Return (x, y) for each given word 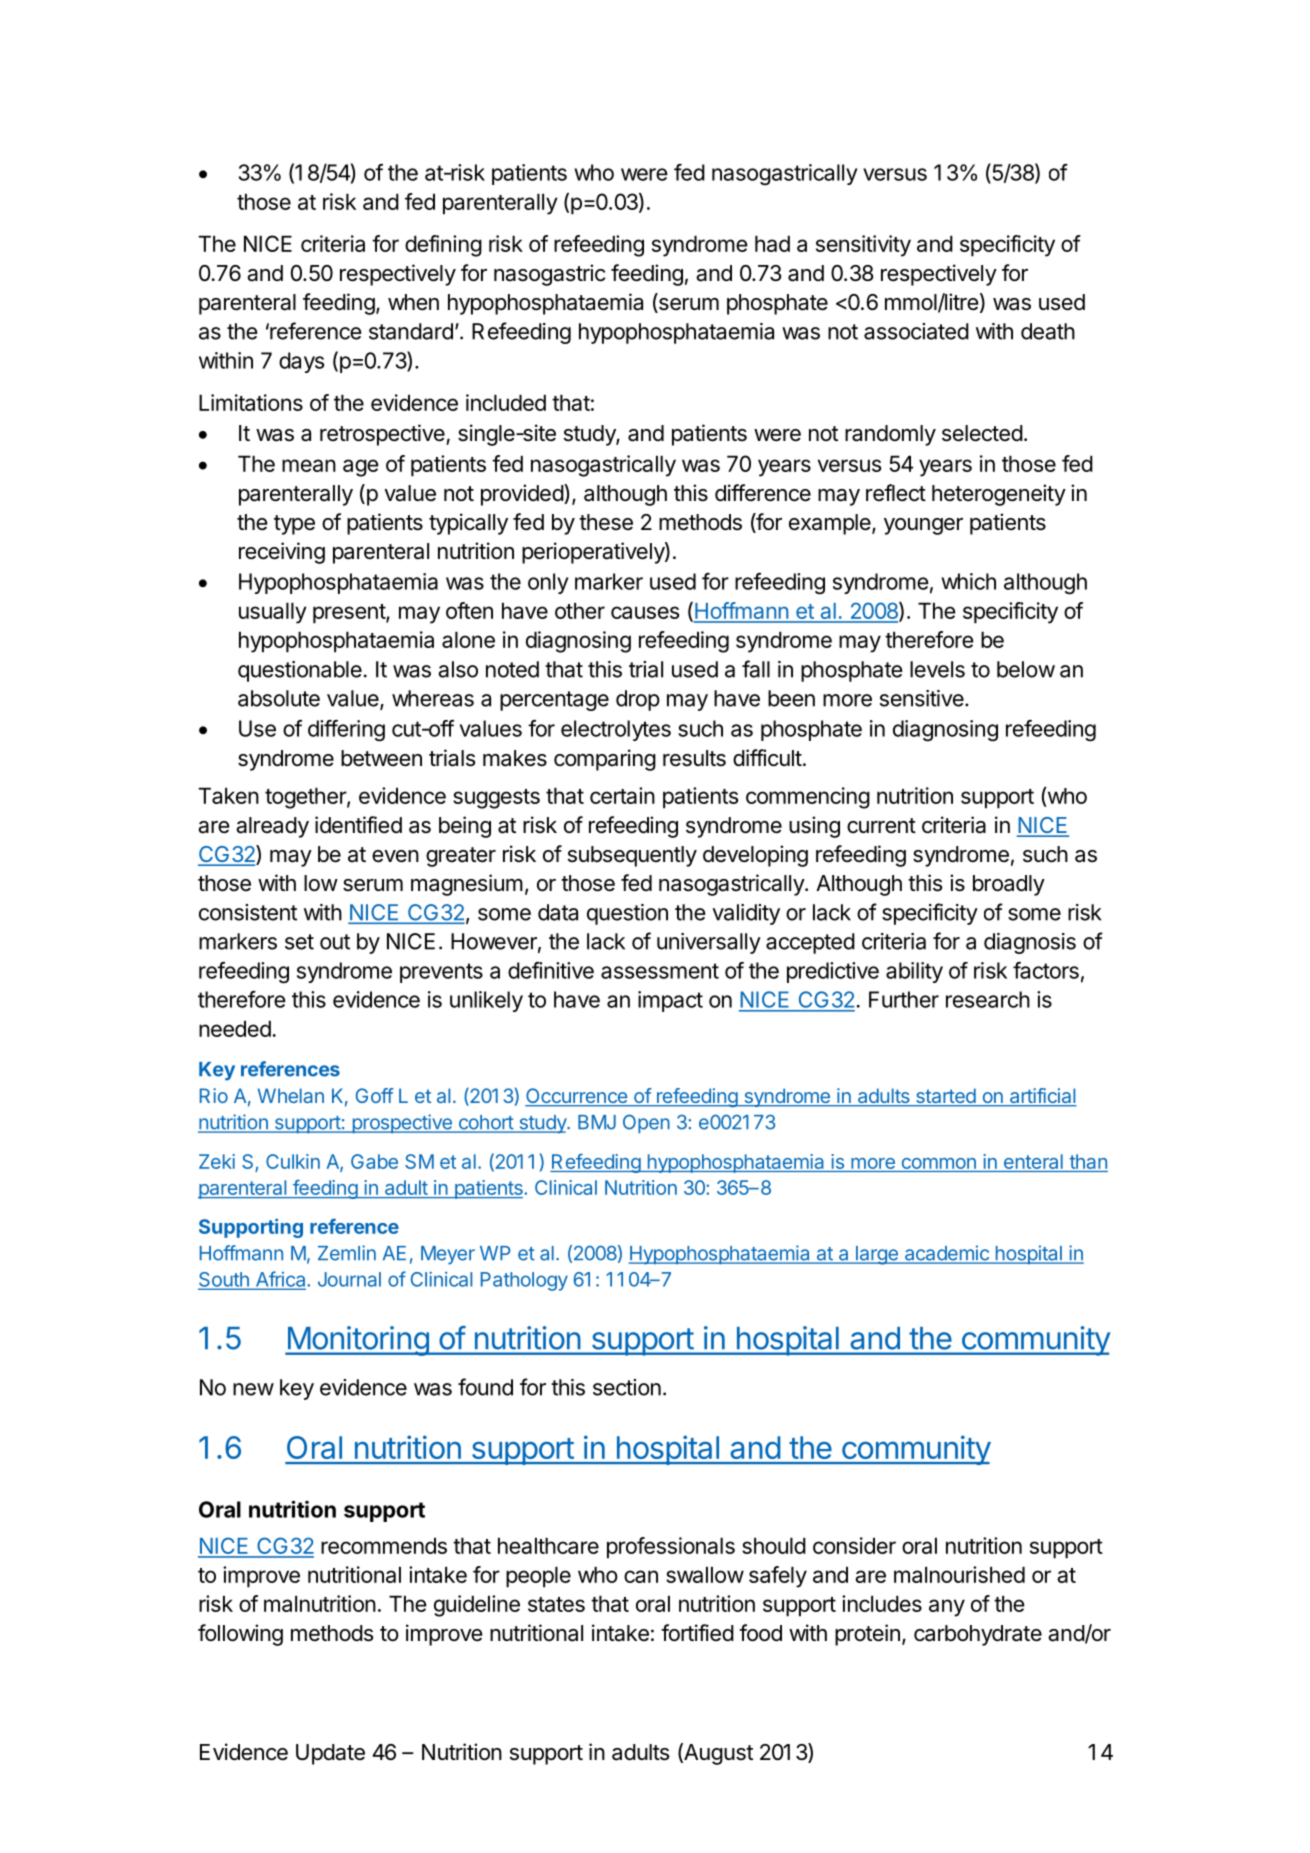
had (772, 243)
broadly (1009, 885)
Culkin (293, 1161)
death (1048, 331)
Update (330, 1754)
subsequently (632, 856)
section (627, 1387)
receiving (282, 553)
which (968, 581)
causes (645, 612)
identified (358, 825)
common (939, 1163)
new (253, 1389)
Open (646, 1123)
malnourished (959, 1574)
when (413, 302)
